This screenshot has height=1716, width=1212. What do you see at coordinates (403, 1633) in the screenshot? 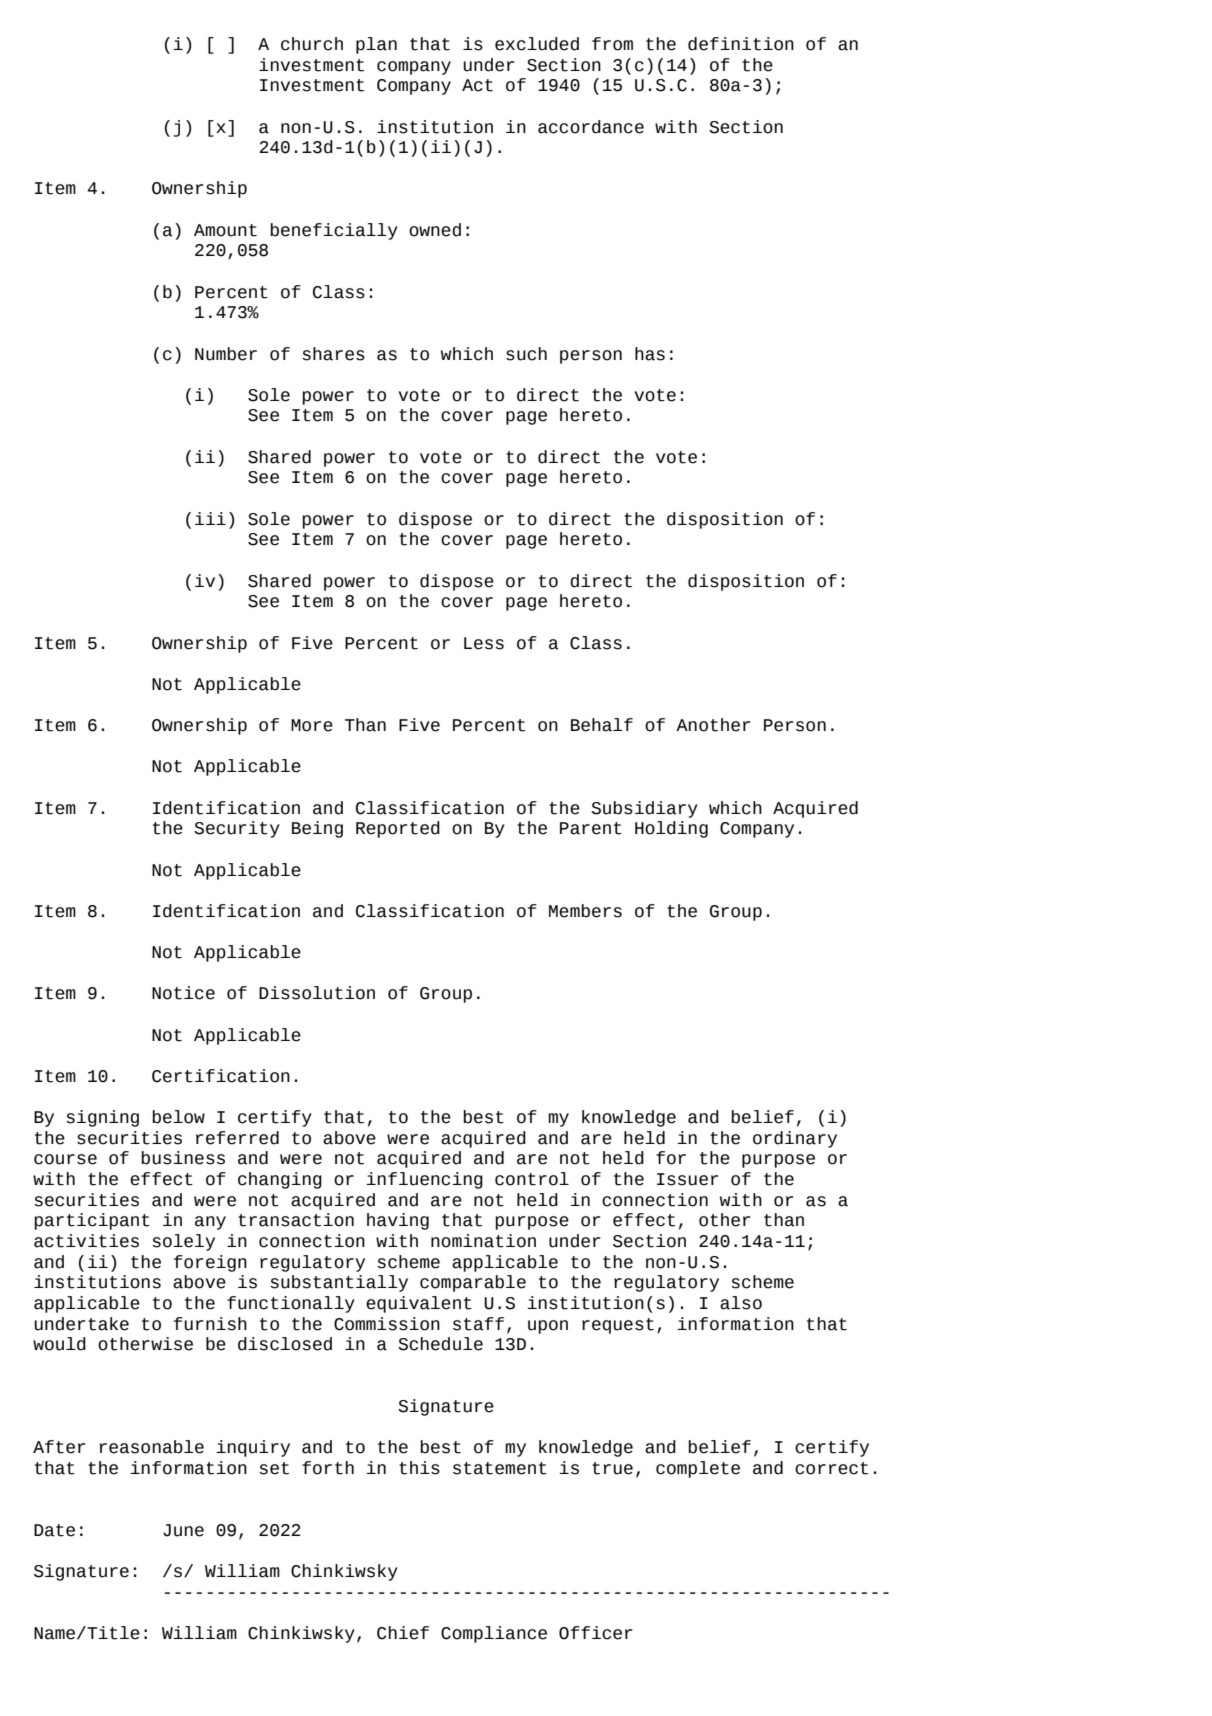
I see `Chief` at bounding box center [403, 1633].
